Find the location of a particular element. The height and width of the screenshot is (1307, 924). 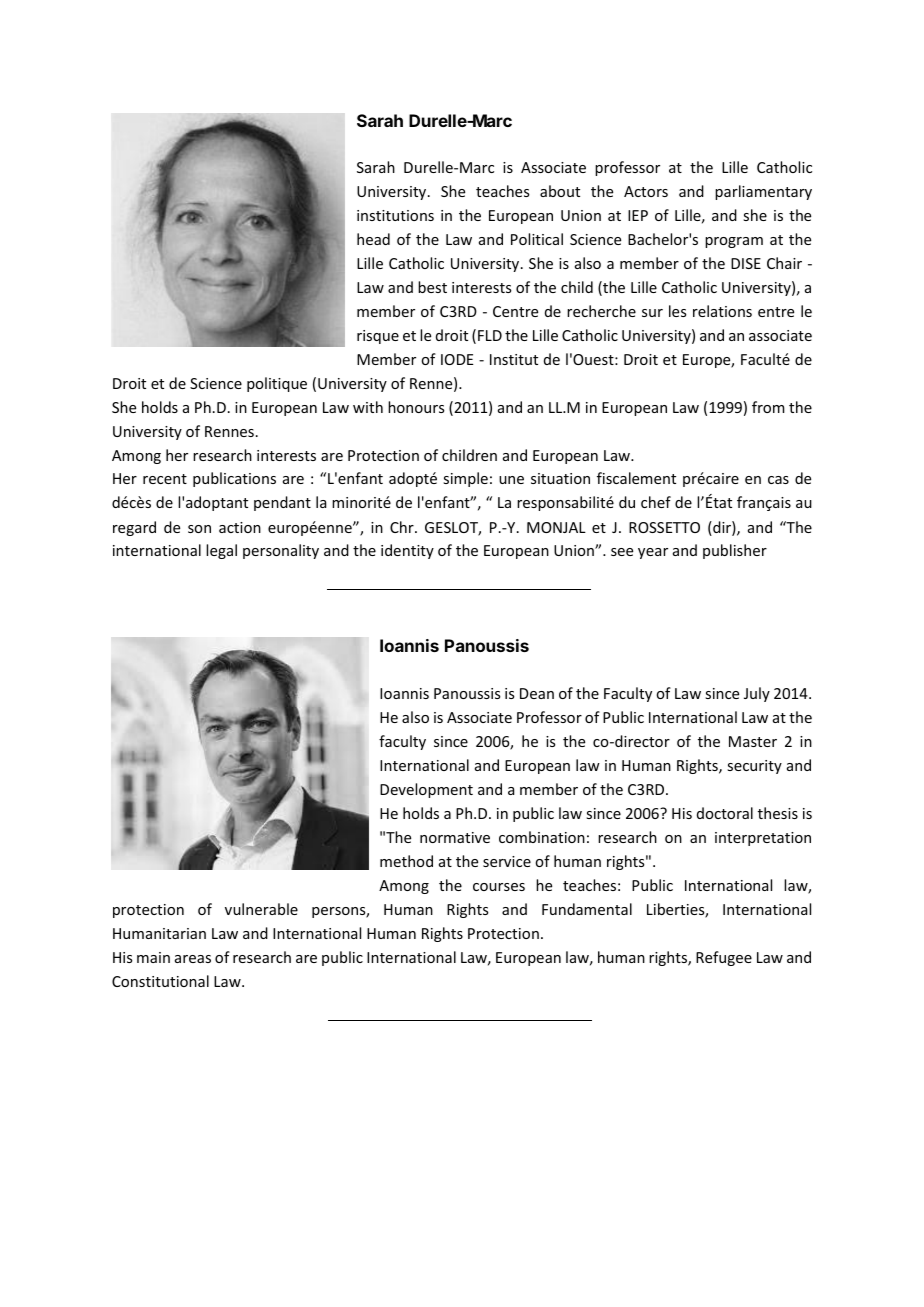

Development is located at coordinates (426, 790).
